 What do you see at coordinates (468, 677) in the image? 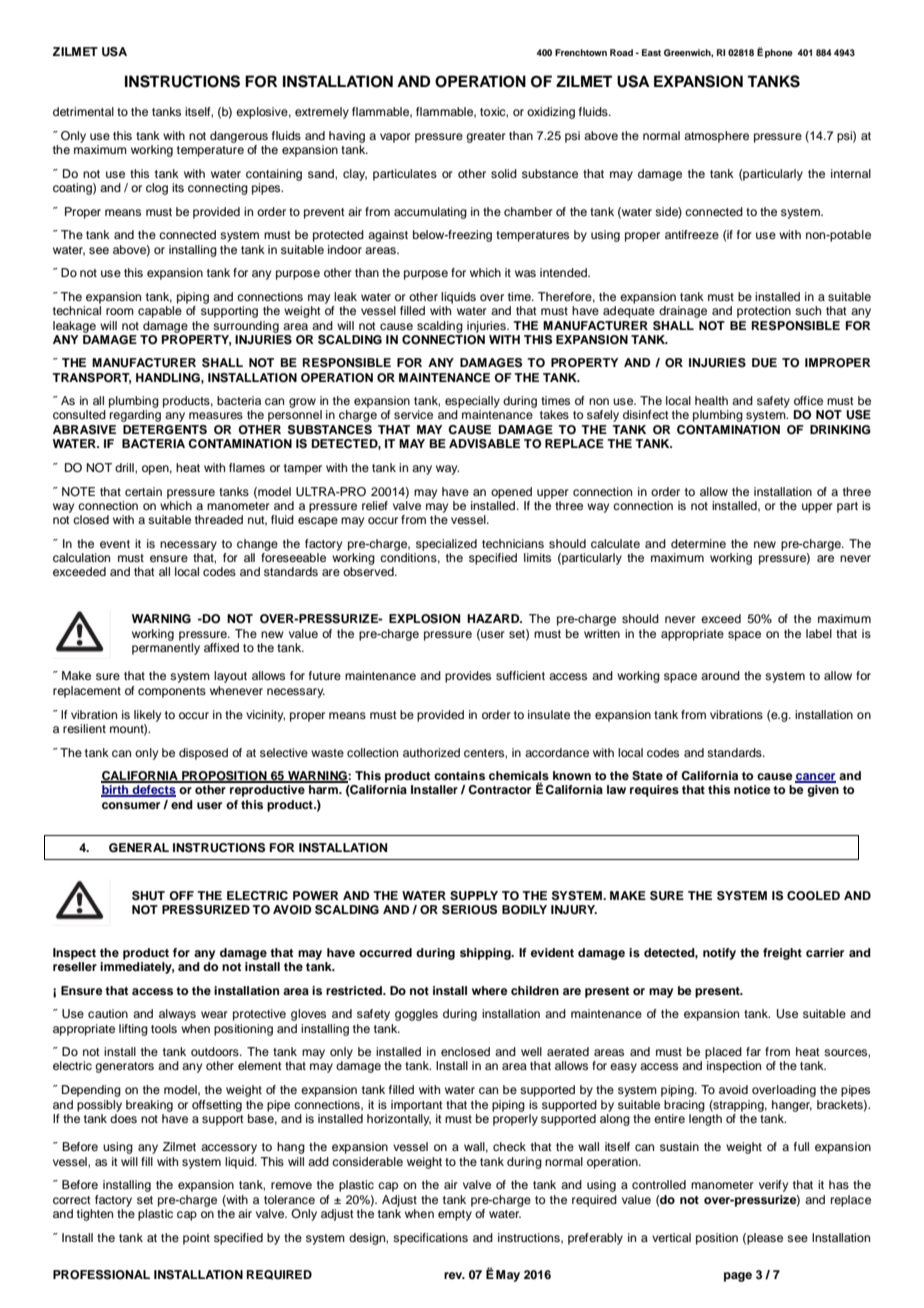
I see `provides` at bounding box center [468, 677].
